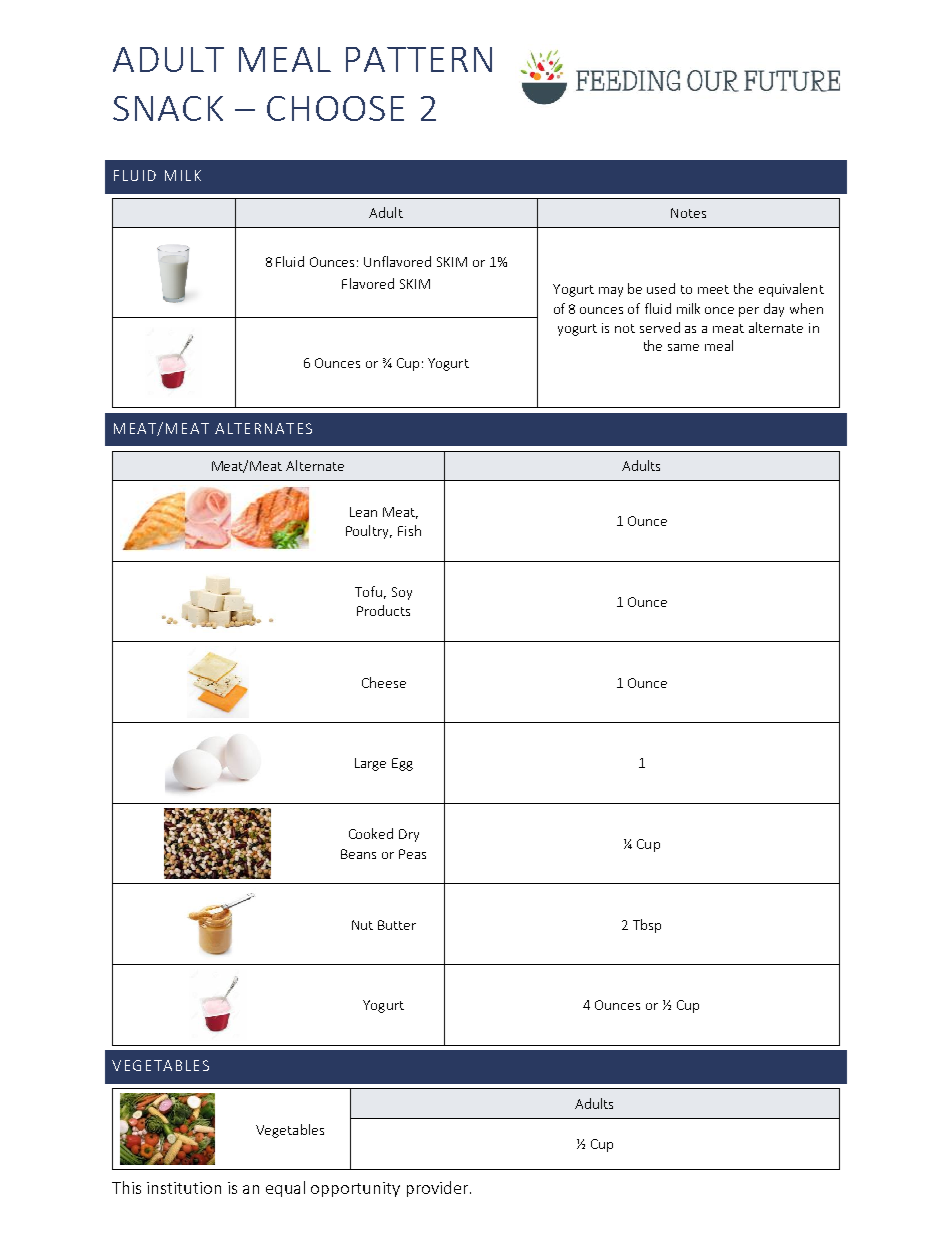 This page has height=1233, width=952. I want to click on SNACK, so click(168, 108).
